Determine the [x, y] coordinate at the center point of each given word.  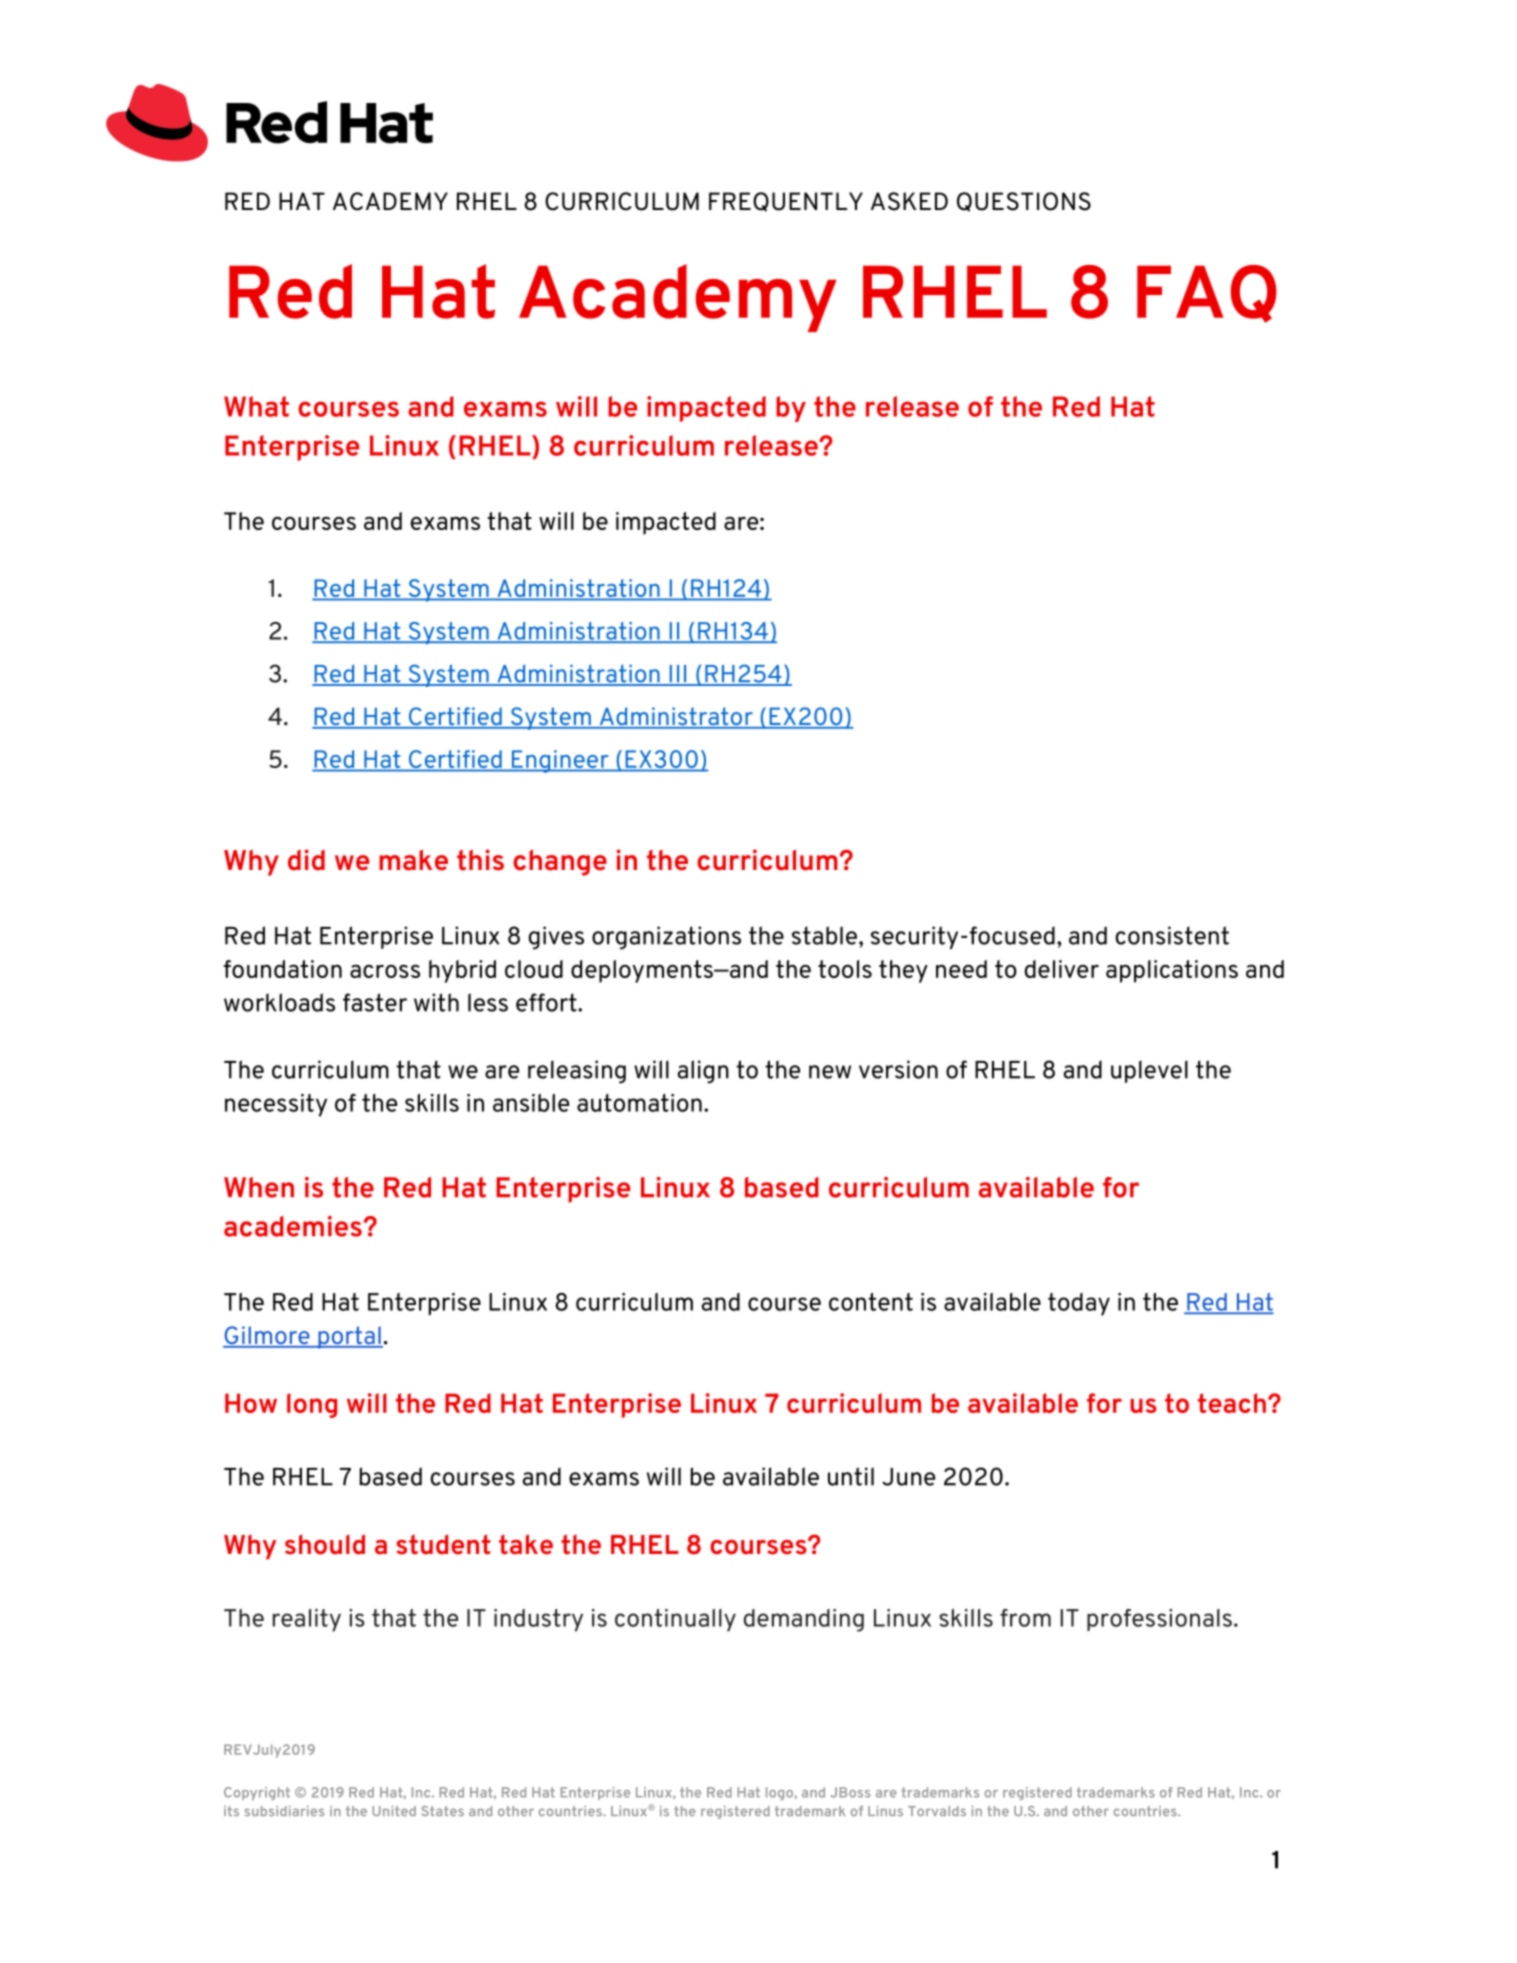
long [312, 1405]
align [703, 1072]
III [678, 675]
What [256, 406]
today [1079, 1304]
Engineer [560, 761]
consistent [1172, 935]
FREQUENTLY [786, 202]
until [851, 1476]
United [394, 1811]
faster [375, 1002]
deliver [1062, 969]
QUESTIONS [1024, 202]
